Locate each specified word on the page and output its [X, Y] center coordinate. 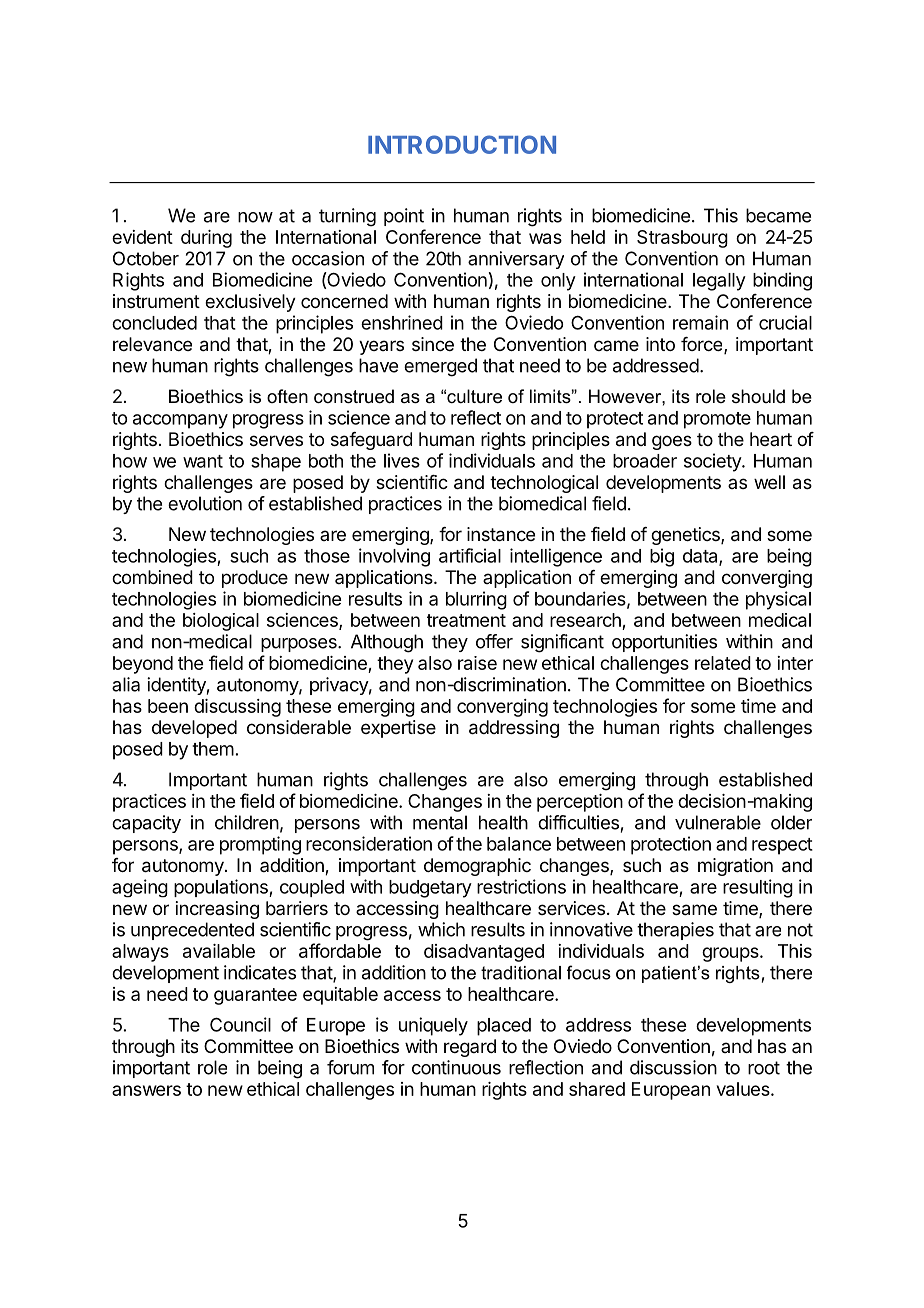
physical [778, 600]
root [764, 1068]
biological [221, 622]
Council [240, 1024]
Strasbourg [682, 239]
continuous [456, 1067]
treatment [466, 620]
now [255, 217]
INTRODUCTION [462, 144]
